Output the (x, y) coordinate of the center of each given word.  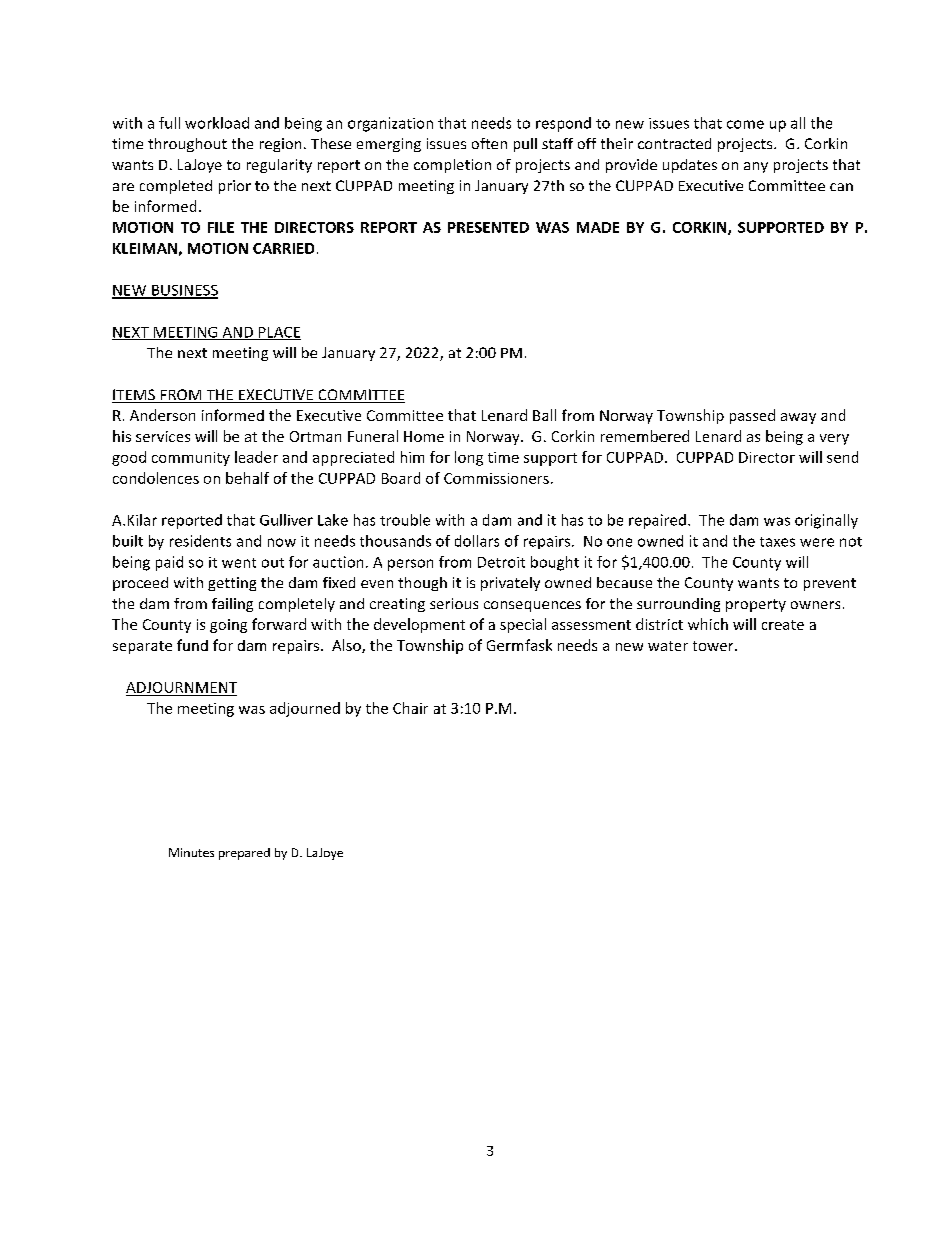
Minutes (191, 852)
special (523, 625)
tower (714, 646)
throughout (187, 145)
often (489, 143)
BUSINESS (184, 291)
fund (192, 645)
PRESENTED (488, 227)
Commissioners (496, 478)
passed (752, 416)
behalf (247, 478)
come (745, 124)
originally (826, 521)
